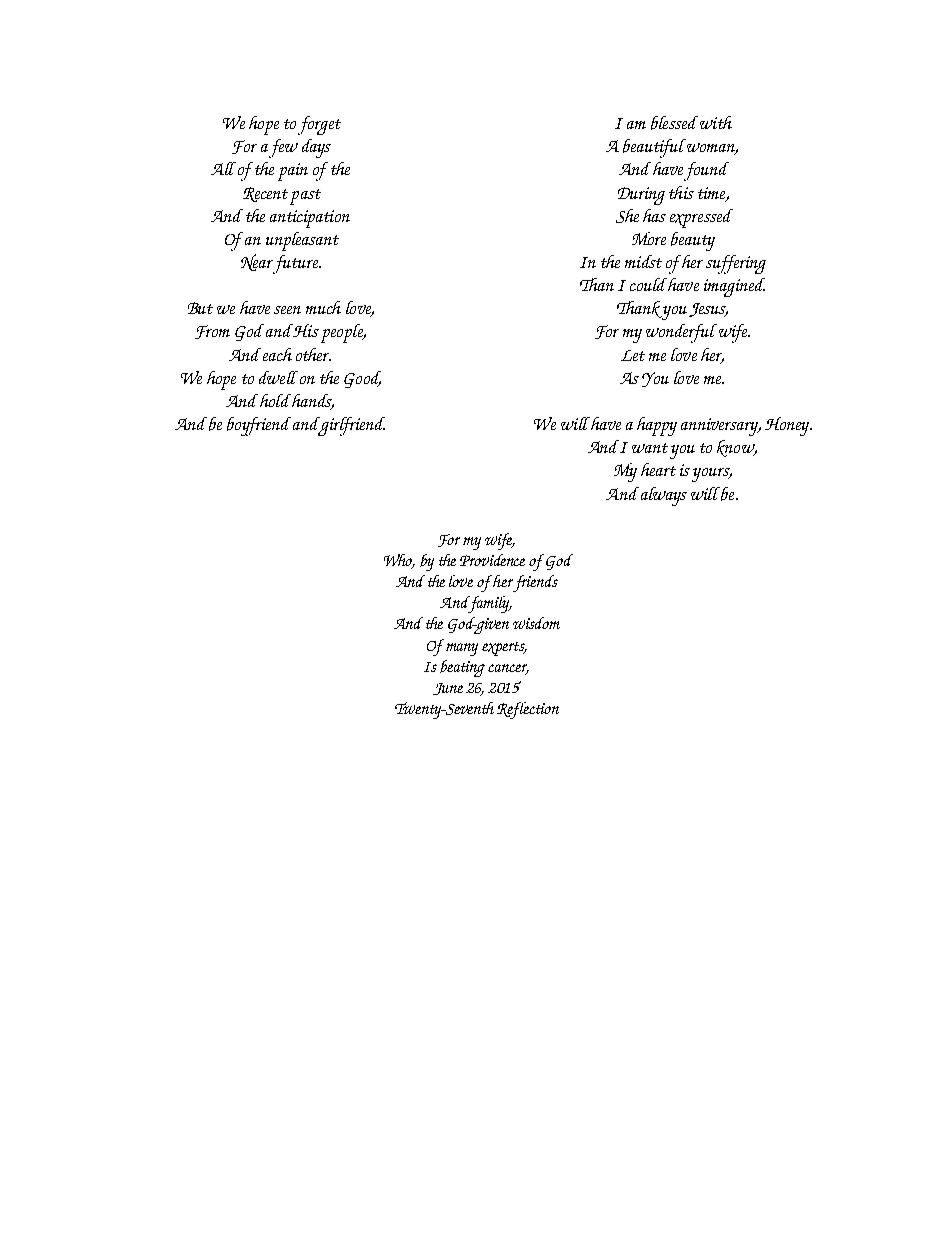 The width and height of the image is (952, 1233). What do you see at coordinates (283, 148) in the image?
I see `few` at bounding box center [283, 148].
